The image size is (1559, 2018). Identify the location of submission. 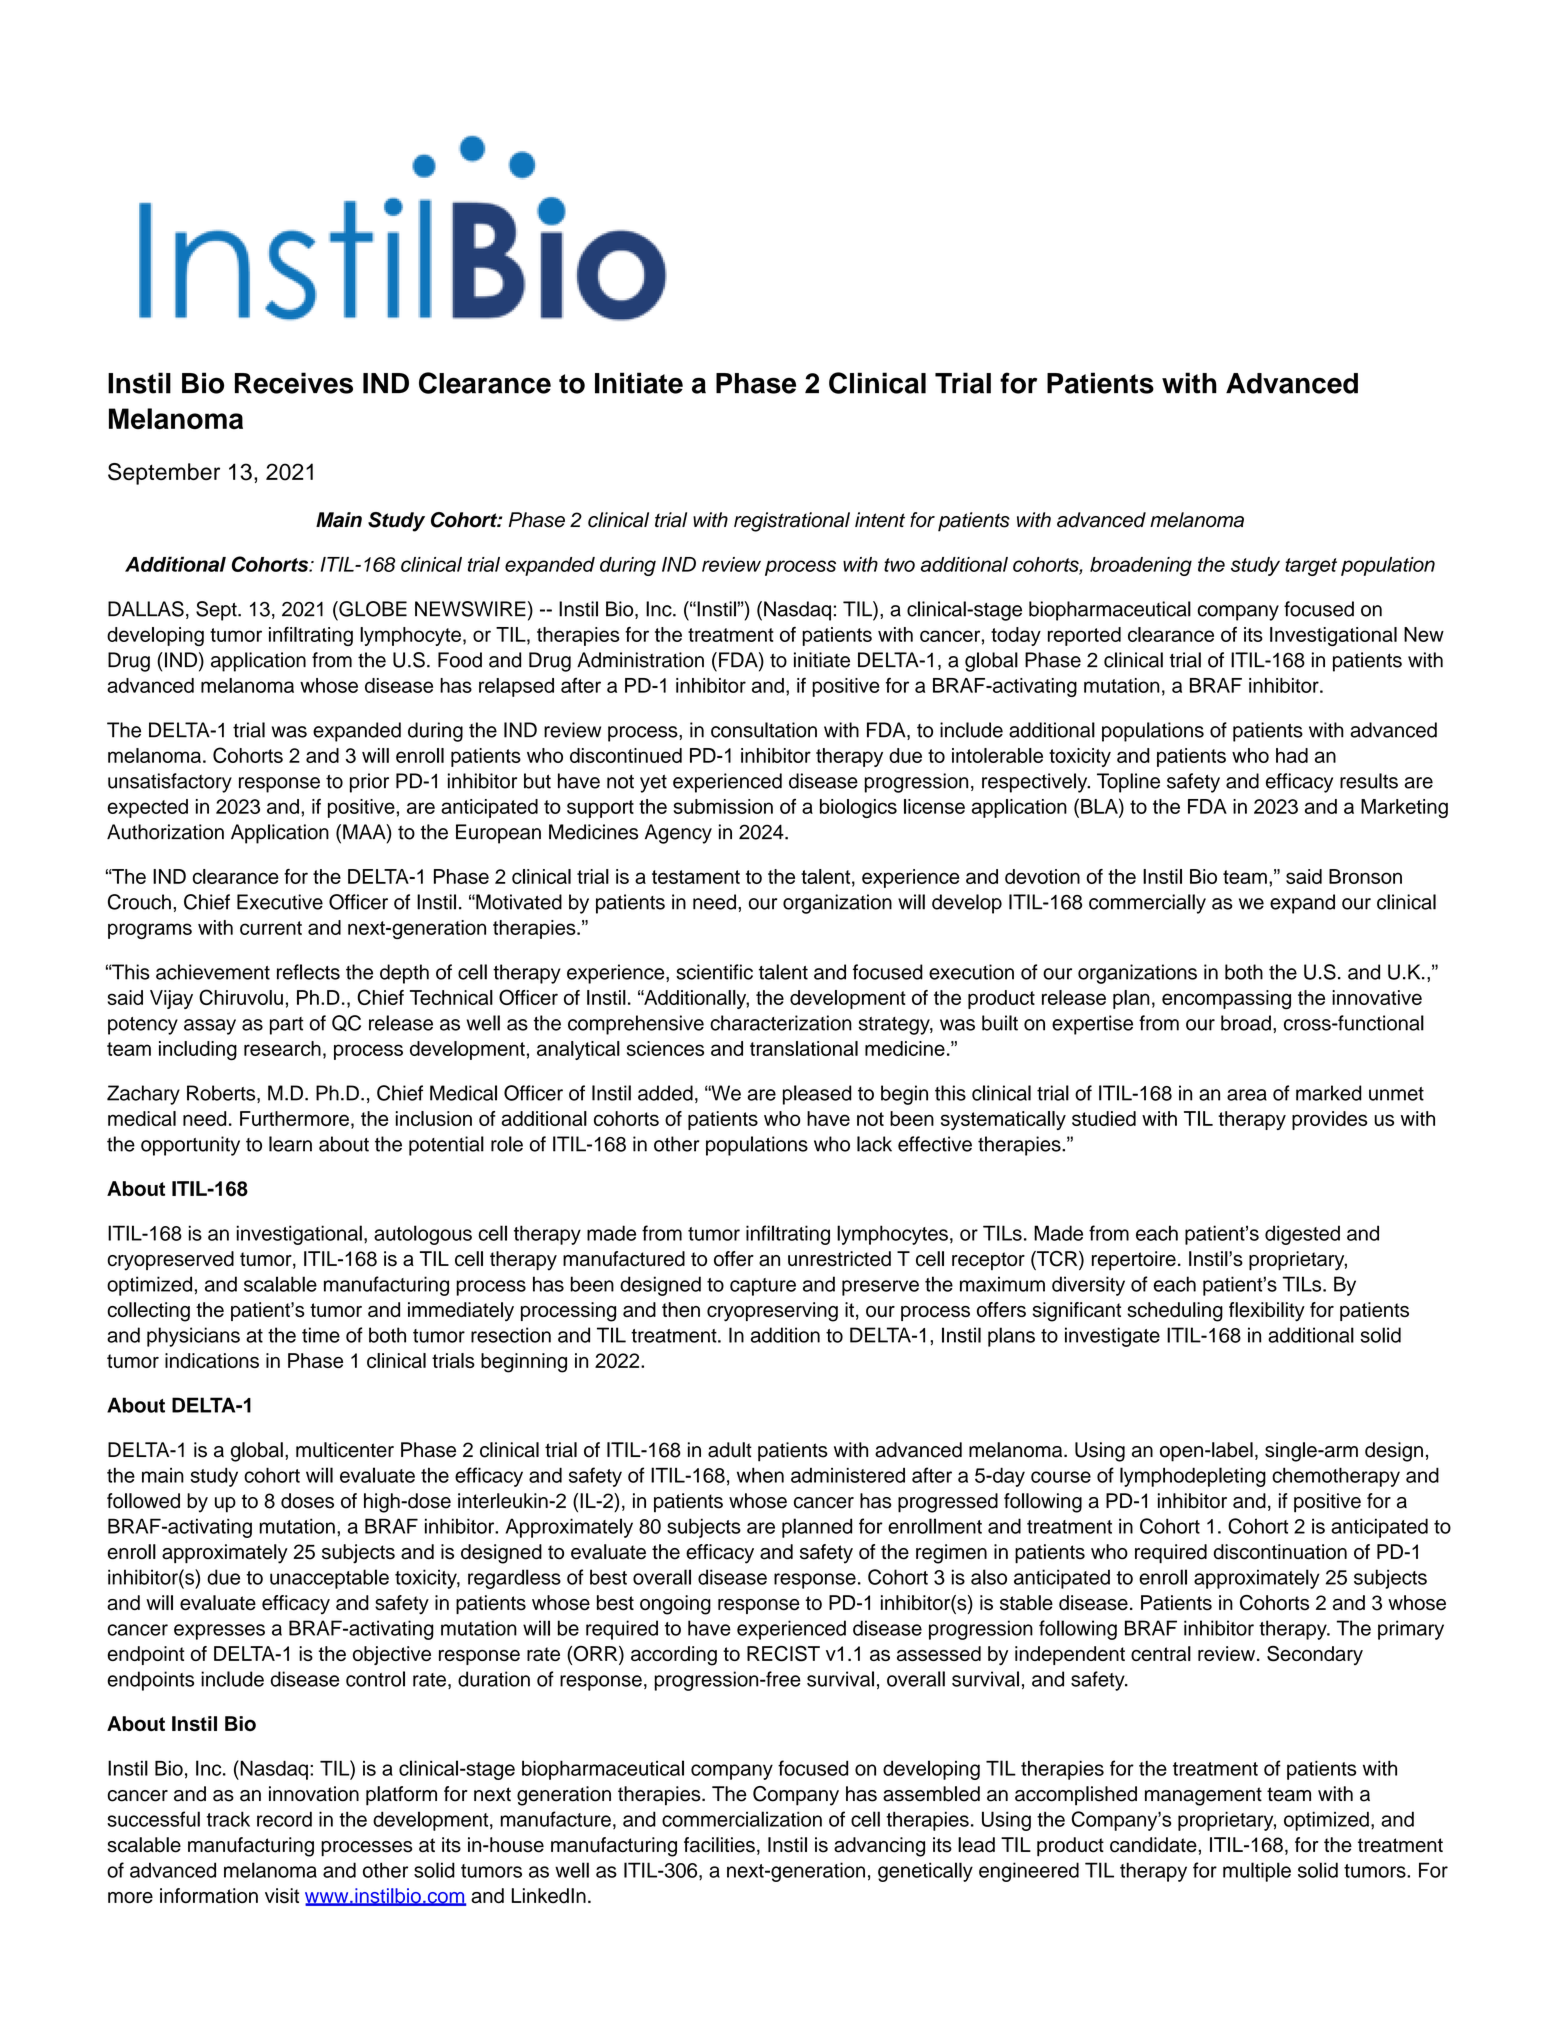
(723, 806).
